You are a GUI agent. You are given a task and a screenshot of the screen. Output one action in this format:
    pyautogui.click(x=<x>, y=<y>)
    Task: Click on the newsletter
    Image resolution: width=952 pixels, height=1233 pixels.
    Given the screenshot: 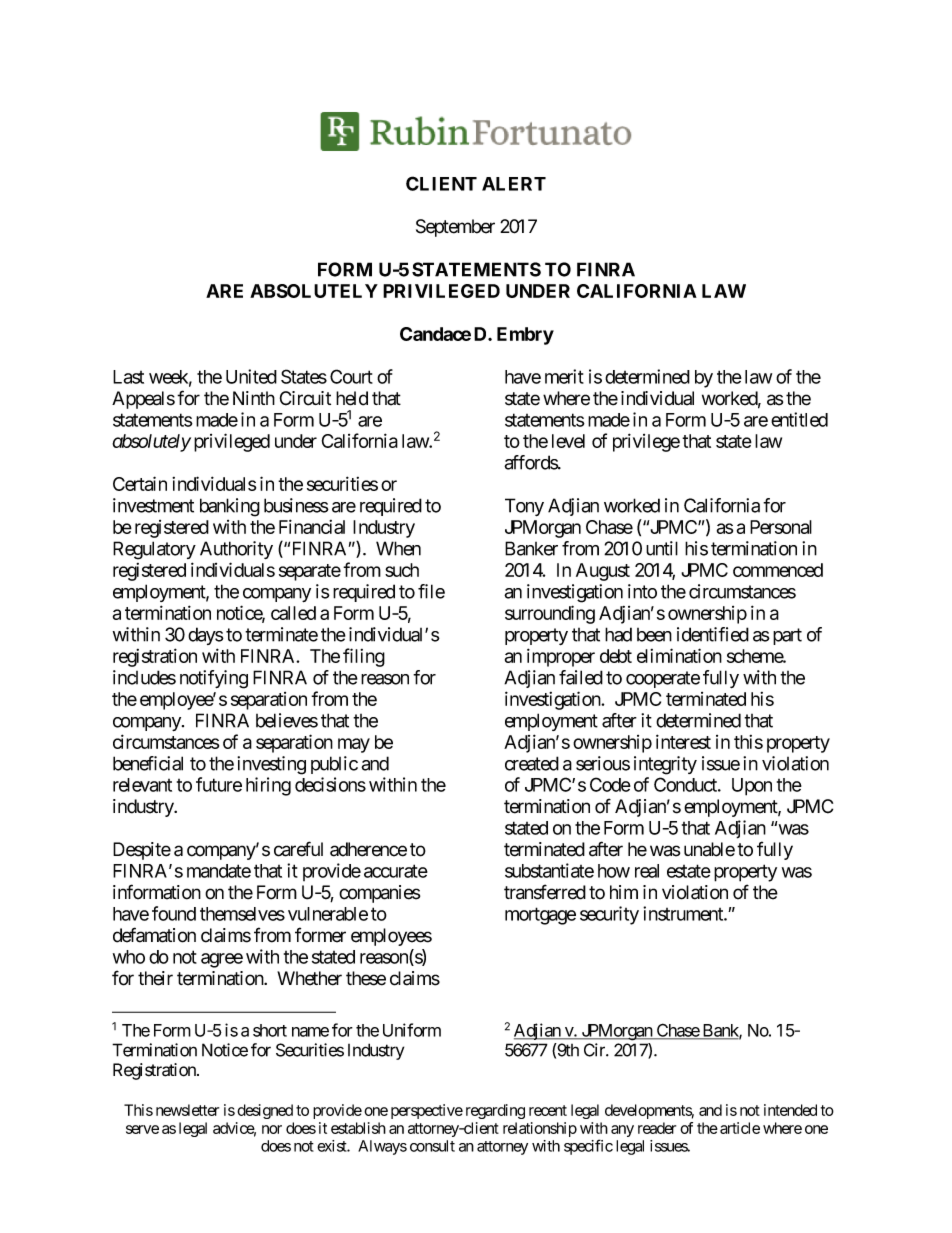 What is the action you would take?
    pyautogui.click(x=187, y=1110)
